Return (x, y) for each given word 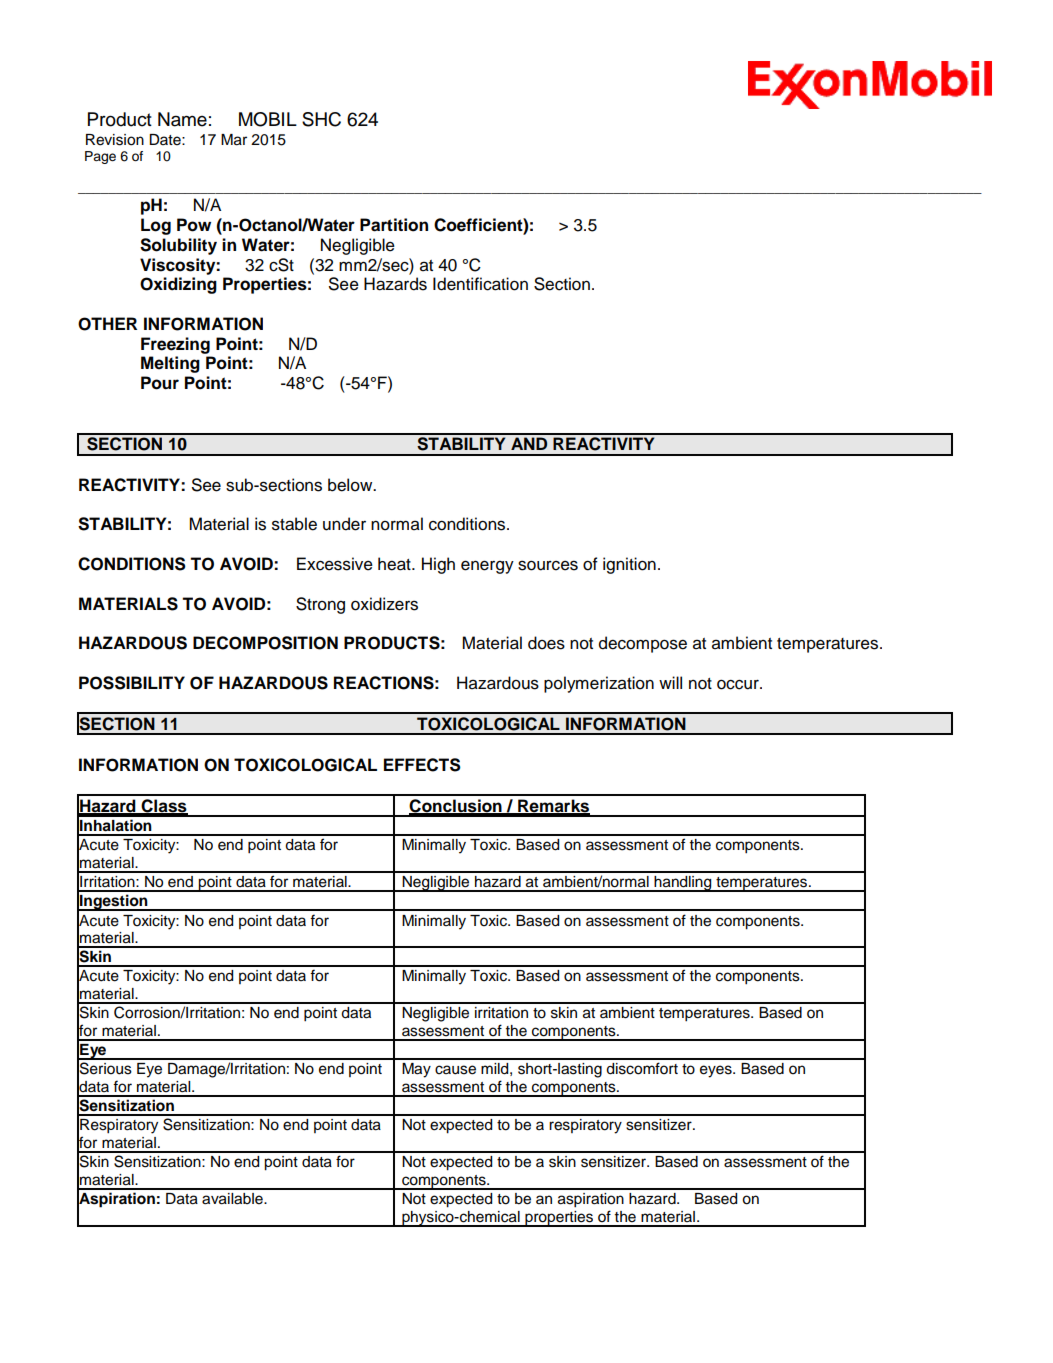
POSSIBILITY (132, 683)
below (351, 485)
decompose (643, 644)
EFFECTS (422, 765)
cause (455, 1070)
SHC (321, 119)
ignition (629, 565)
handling (683, 884)
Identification (480, 284)
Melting (170, 364)
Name (182, 119)
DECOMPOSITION (265, 643)
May (416, 1070)
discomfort (642, 1068)
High (438, 565)
